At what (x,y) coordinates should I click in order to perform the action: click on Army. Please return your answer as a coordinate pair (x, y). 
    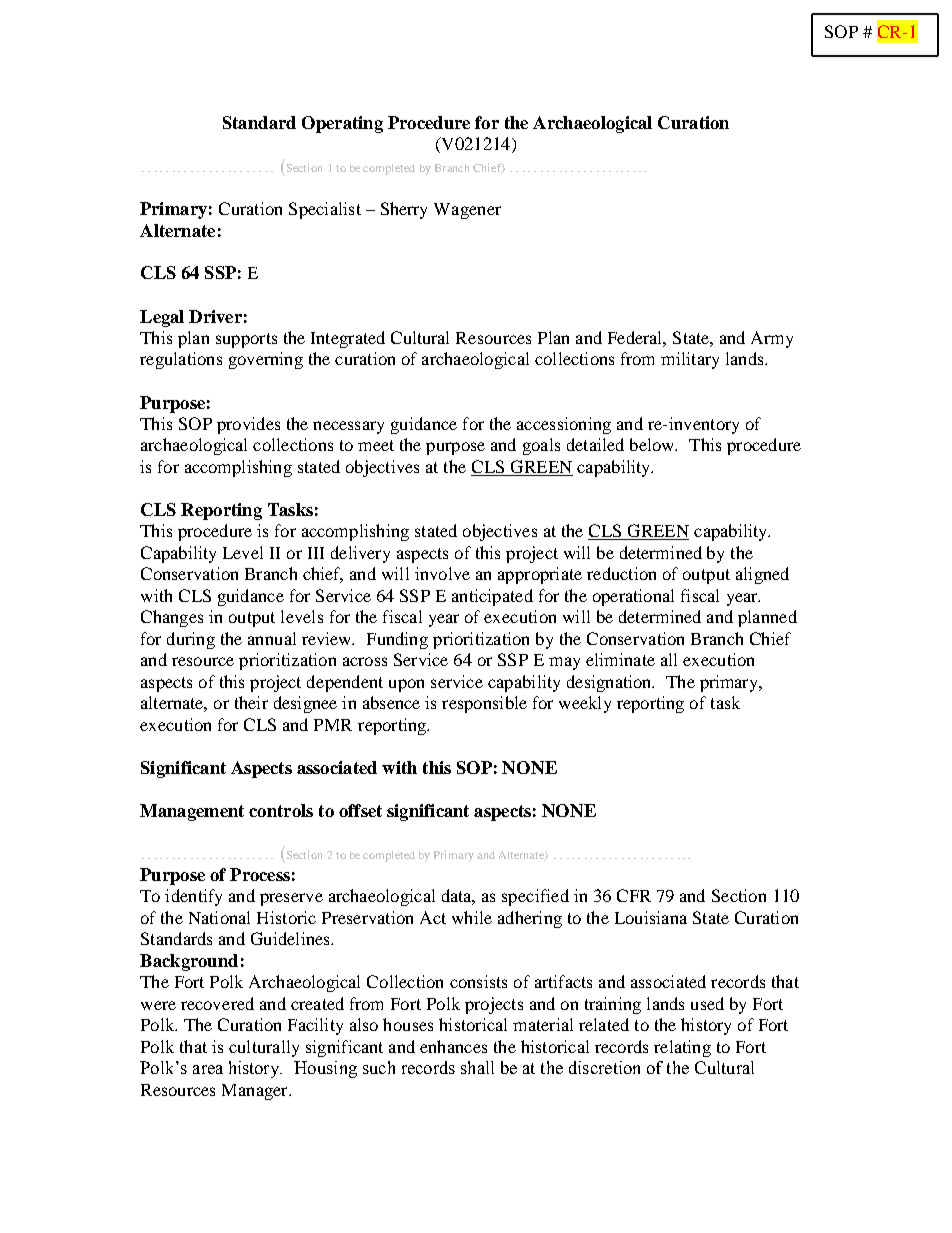
    Looking at the image, I should click on (772, 339).
